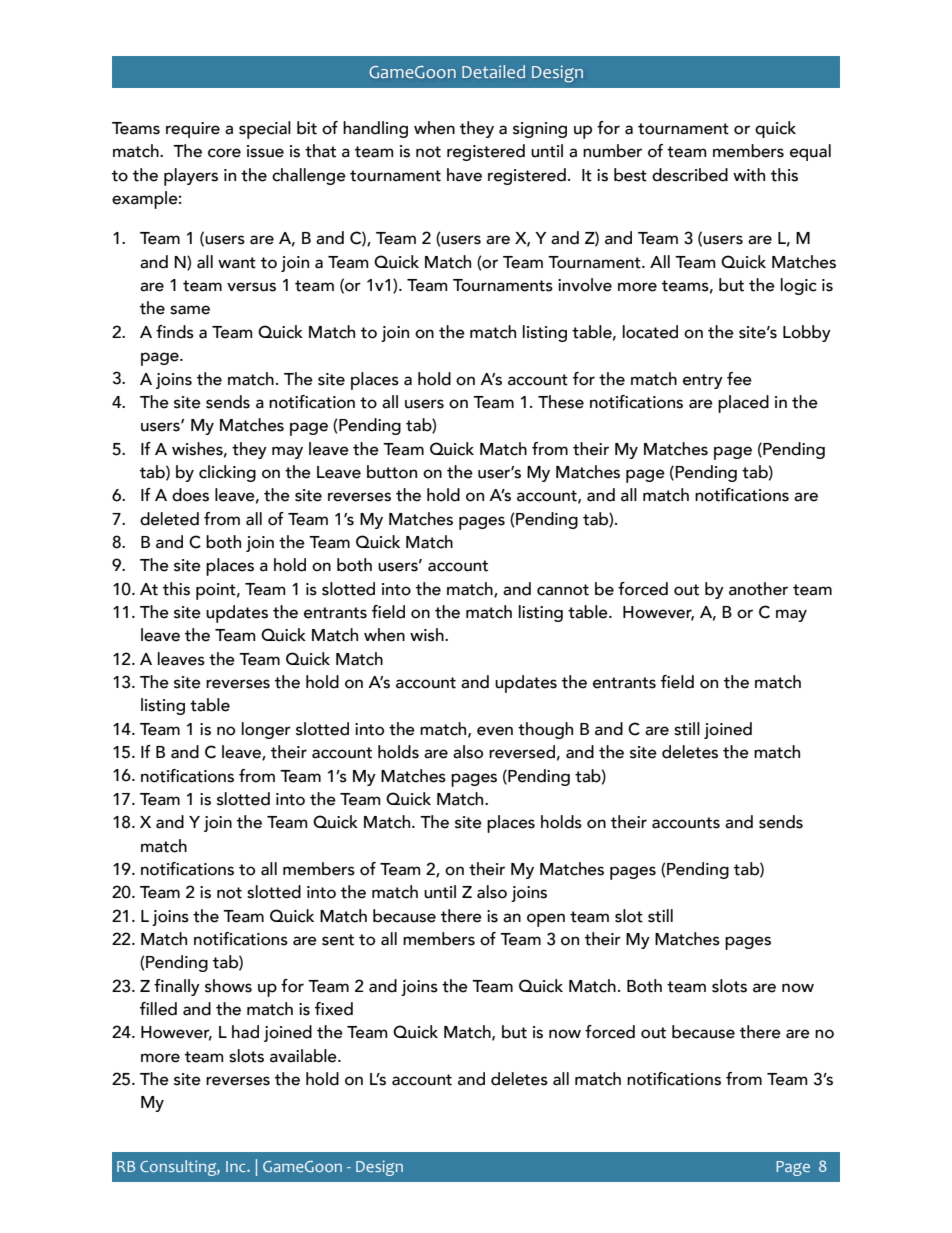  Describe the element at coordinates (175, 332) in the screenshot. I see `finds` at that location.
